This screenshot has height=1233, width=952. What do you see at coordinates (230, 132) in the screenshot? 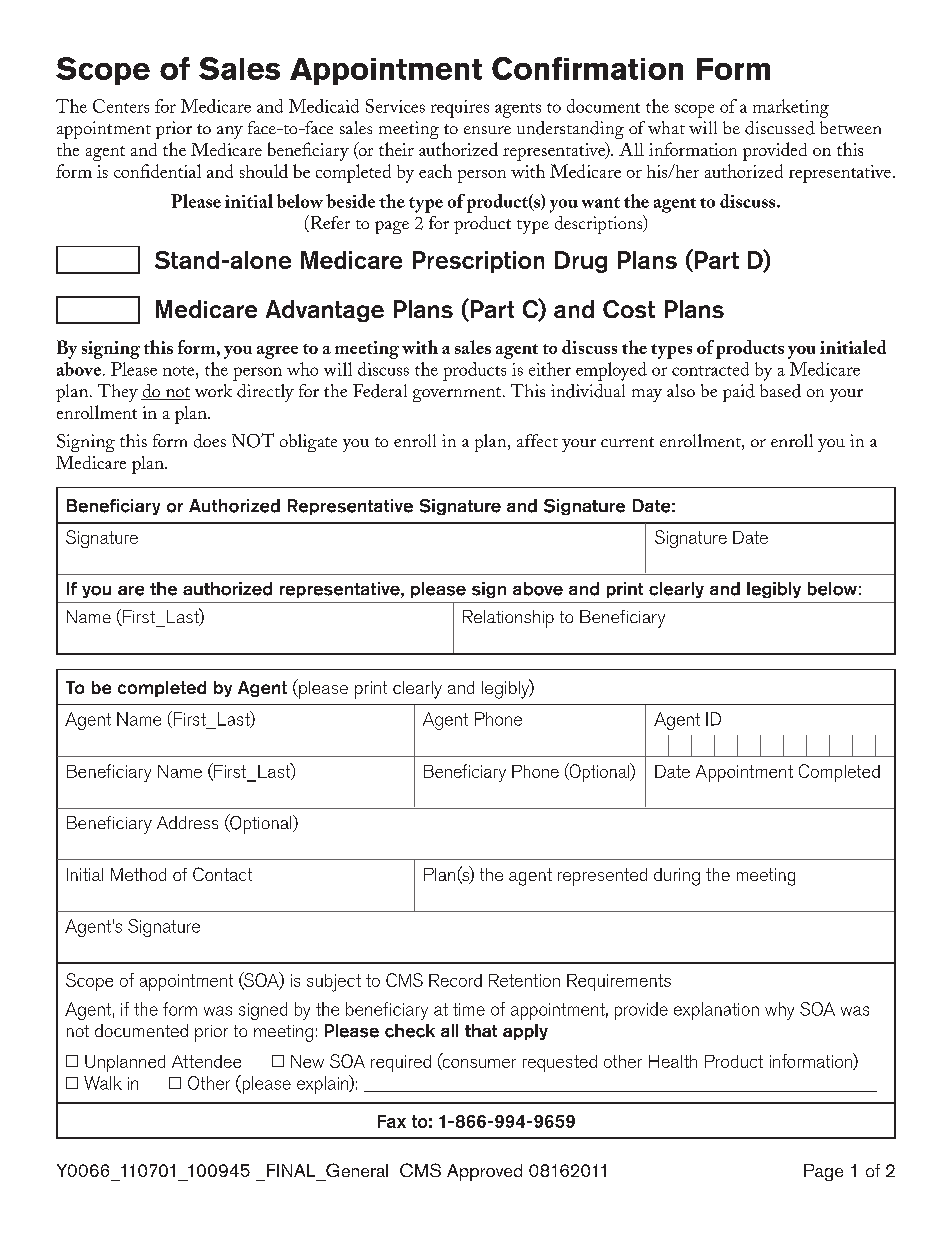
I see `any` at bounding box center [230, 132].
